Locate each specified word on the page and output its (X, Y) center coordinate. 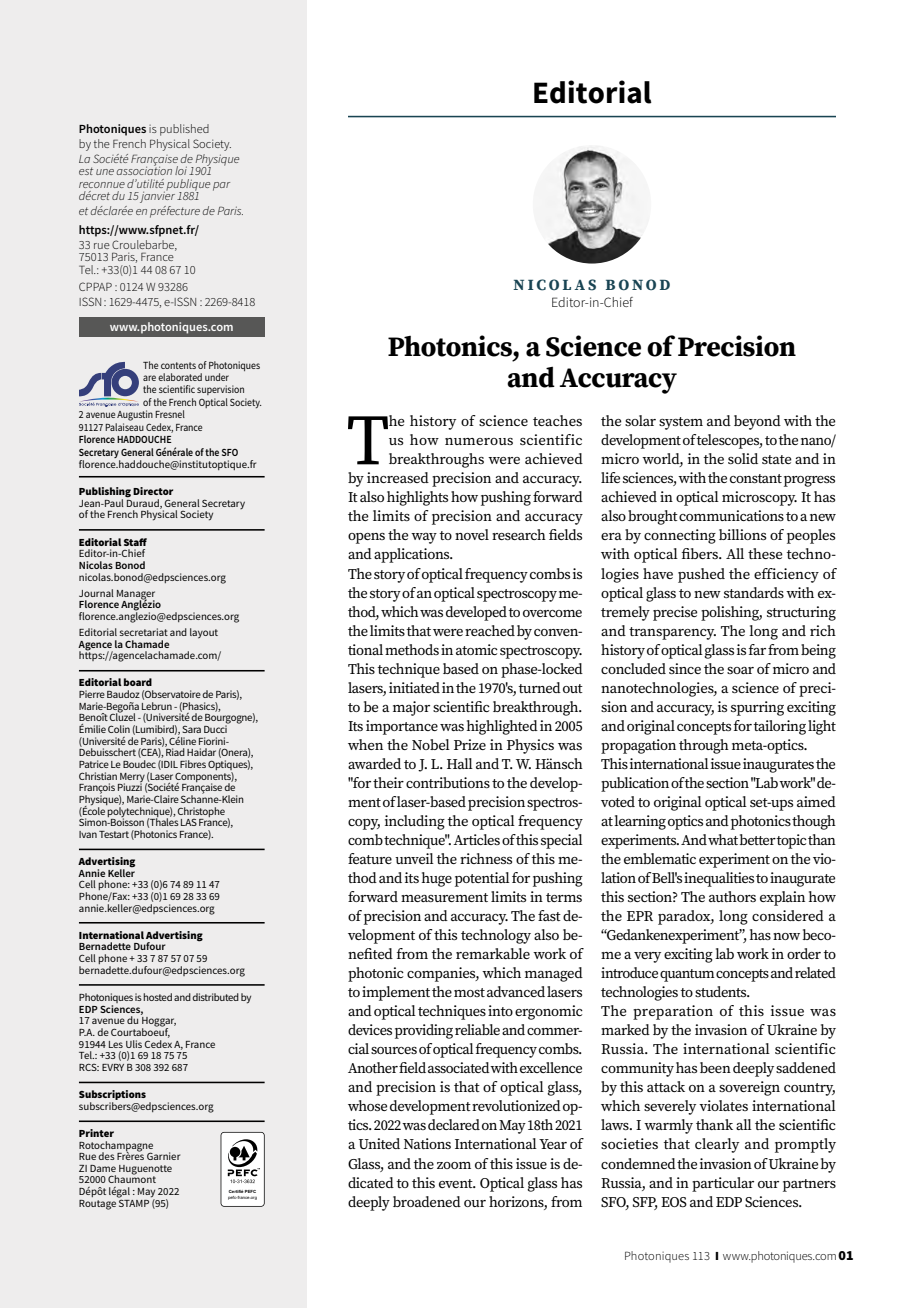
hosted (157, 997)
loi (181, 170)
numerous (479, 441)
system (681, 423)
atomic (477, 649)
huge (437, 879)
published (184, 130)
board (138, 682)
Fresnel (170, 414)
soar (740, 670)
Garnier (163, 1156)
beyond (757, 422)
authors (732, 896)
